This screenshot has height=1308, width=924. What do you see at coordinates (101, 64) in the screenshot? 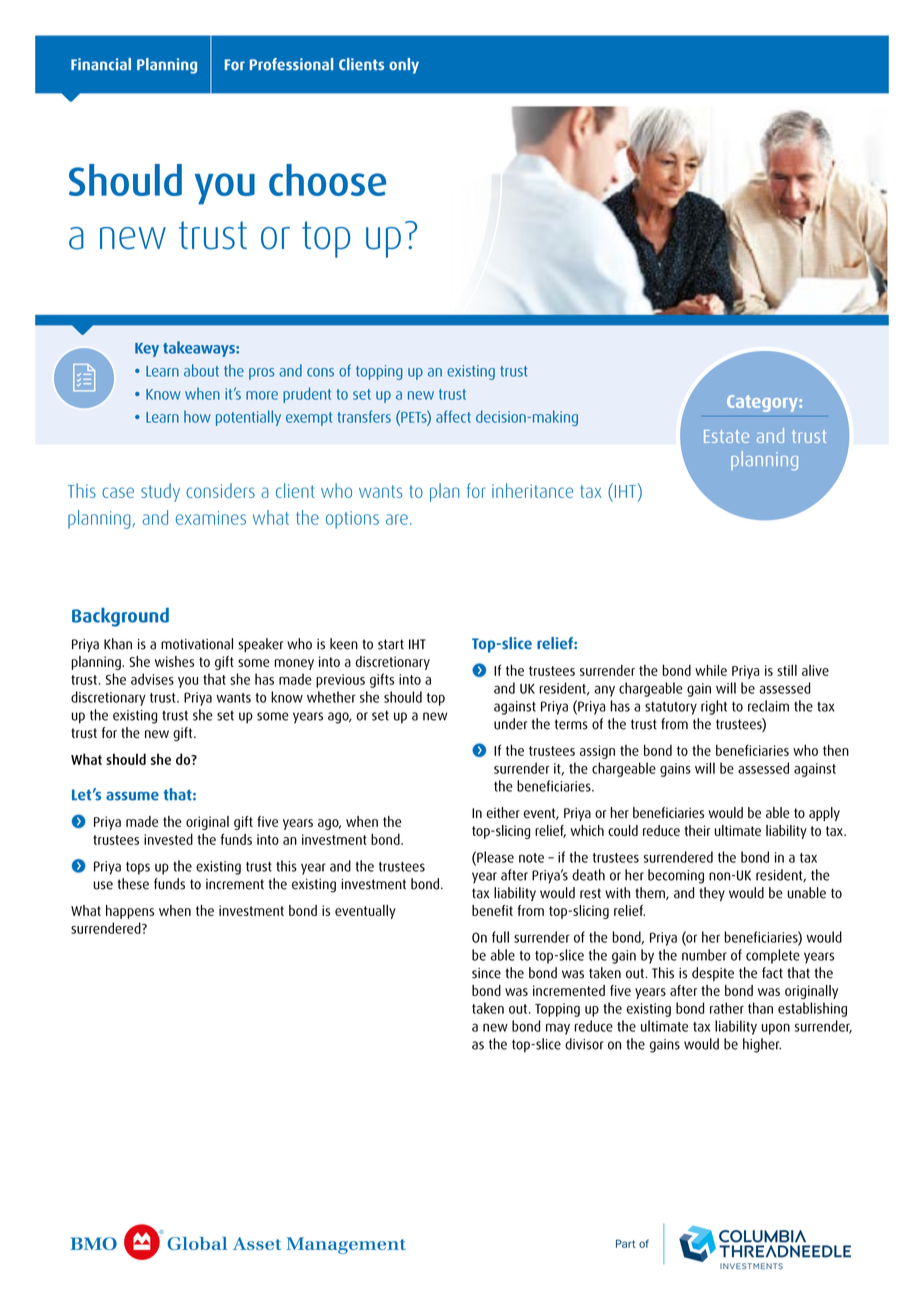
I see `Financial` at bounding box center [101, 64].
